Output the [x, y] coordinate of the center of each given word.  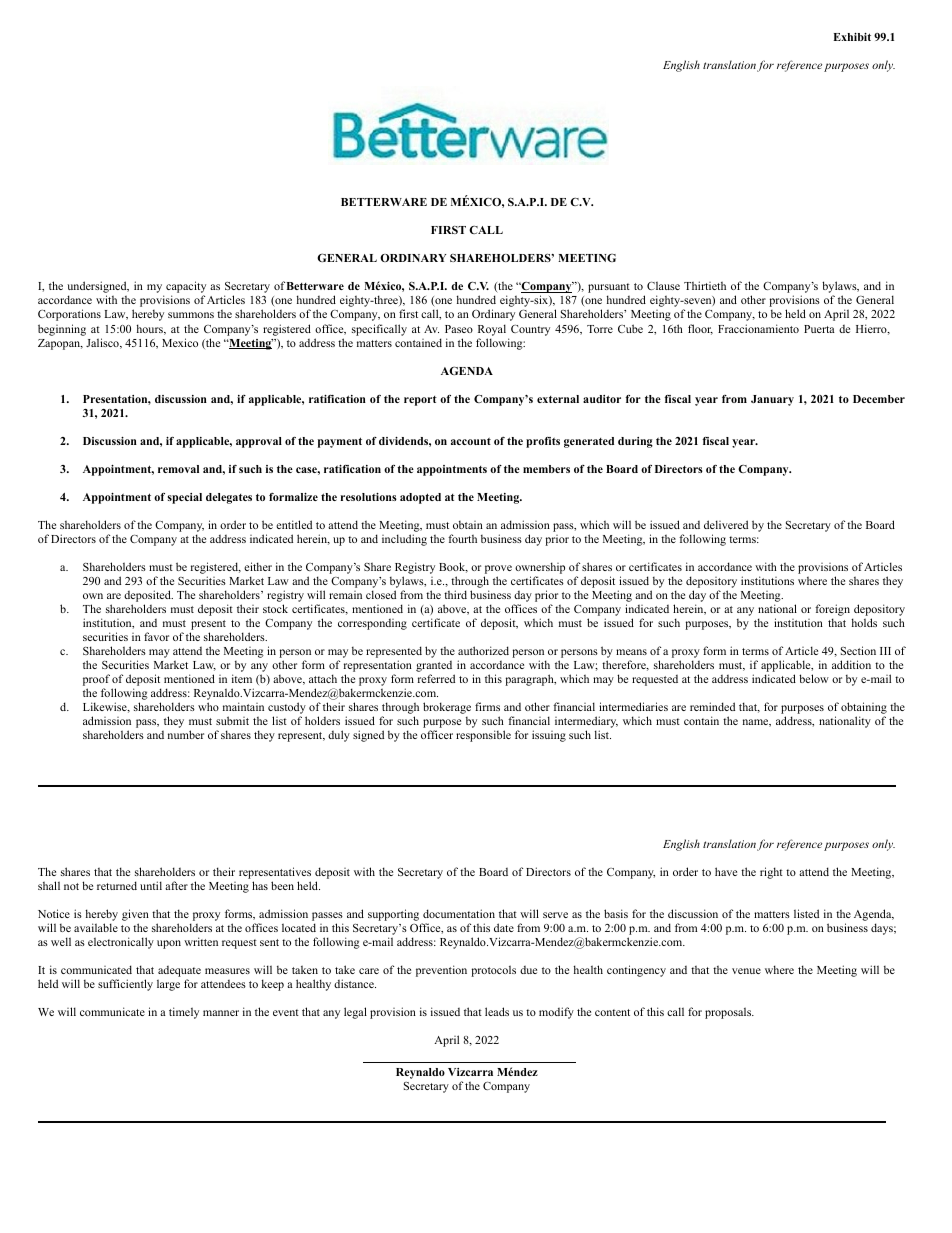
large [168, 985]
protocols [493, 971]
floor [700, 329]
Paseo [459, 329]
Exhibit [852, 37]
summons [191, 315]
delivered [726, 524]
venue [746, 971]
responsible [483, 736]
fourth [462, 538]
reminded [712, 706]
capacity [186, 288]
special [185, 498]
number [186, 734]
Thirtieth [705, 285]
